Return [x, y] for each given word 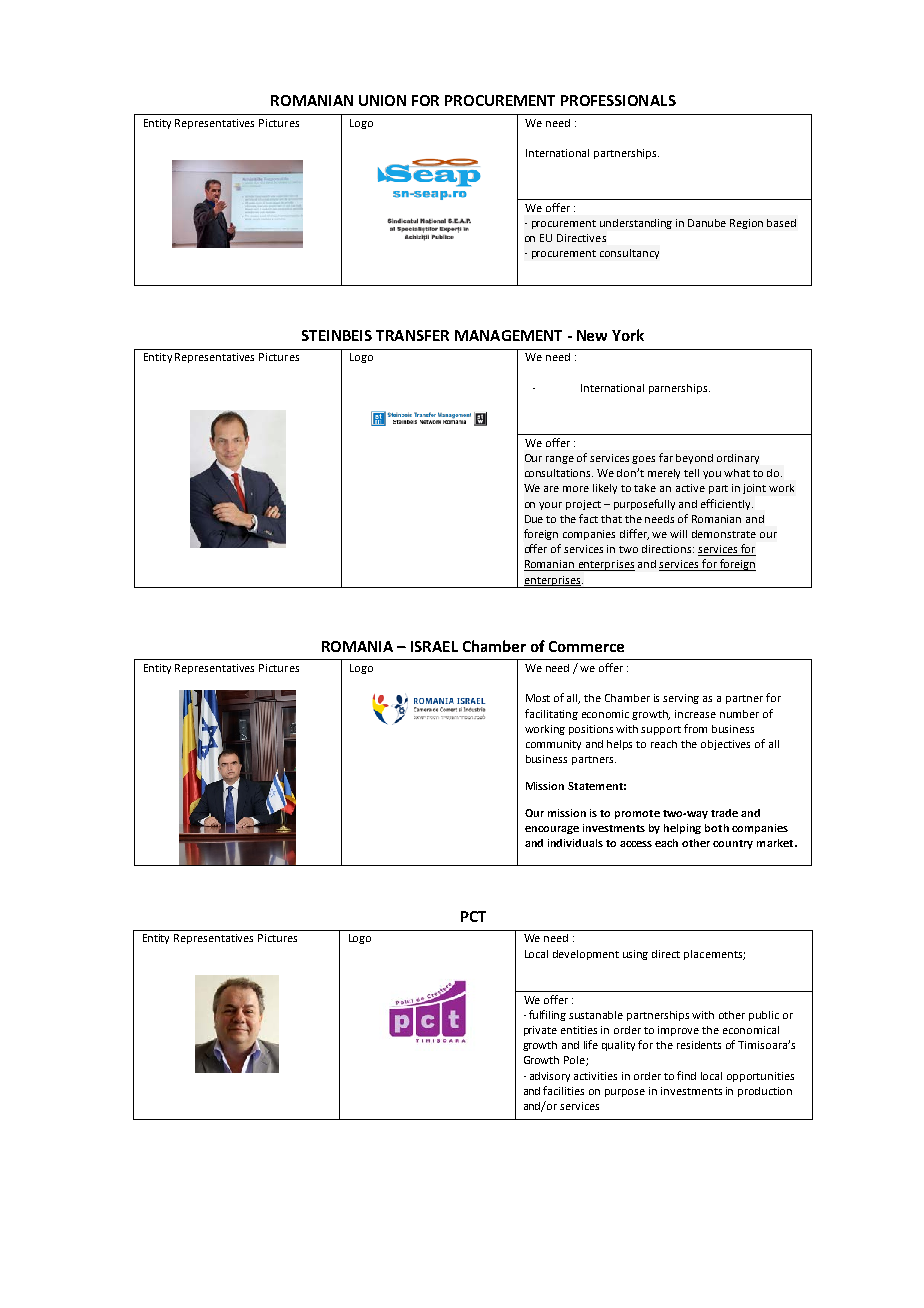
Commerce [586, 646]
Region [746, 224]
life [591, 1044]
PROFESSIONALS [618, 100]
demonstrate [724, 534]
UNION [382, 100]
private [540, 1031]
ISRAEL [434, 646]
